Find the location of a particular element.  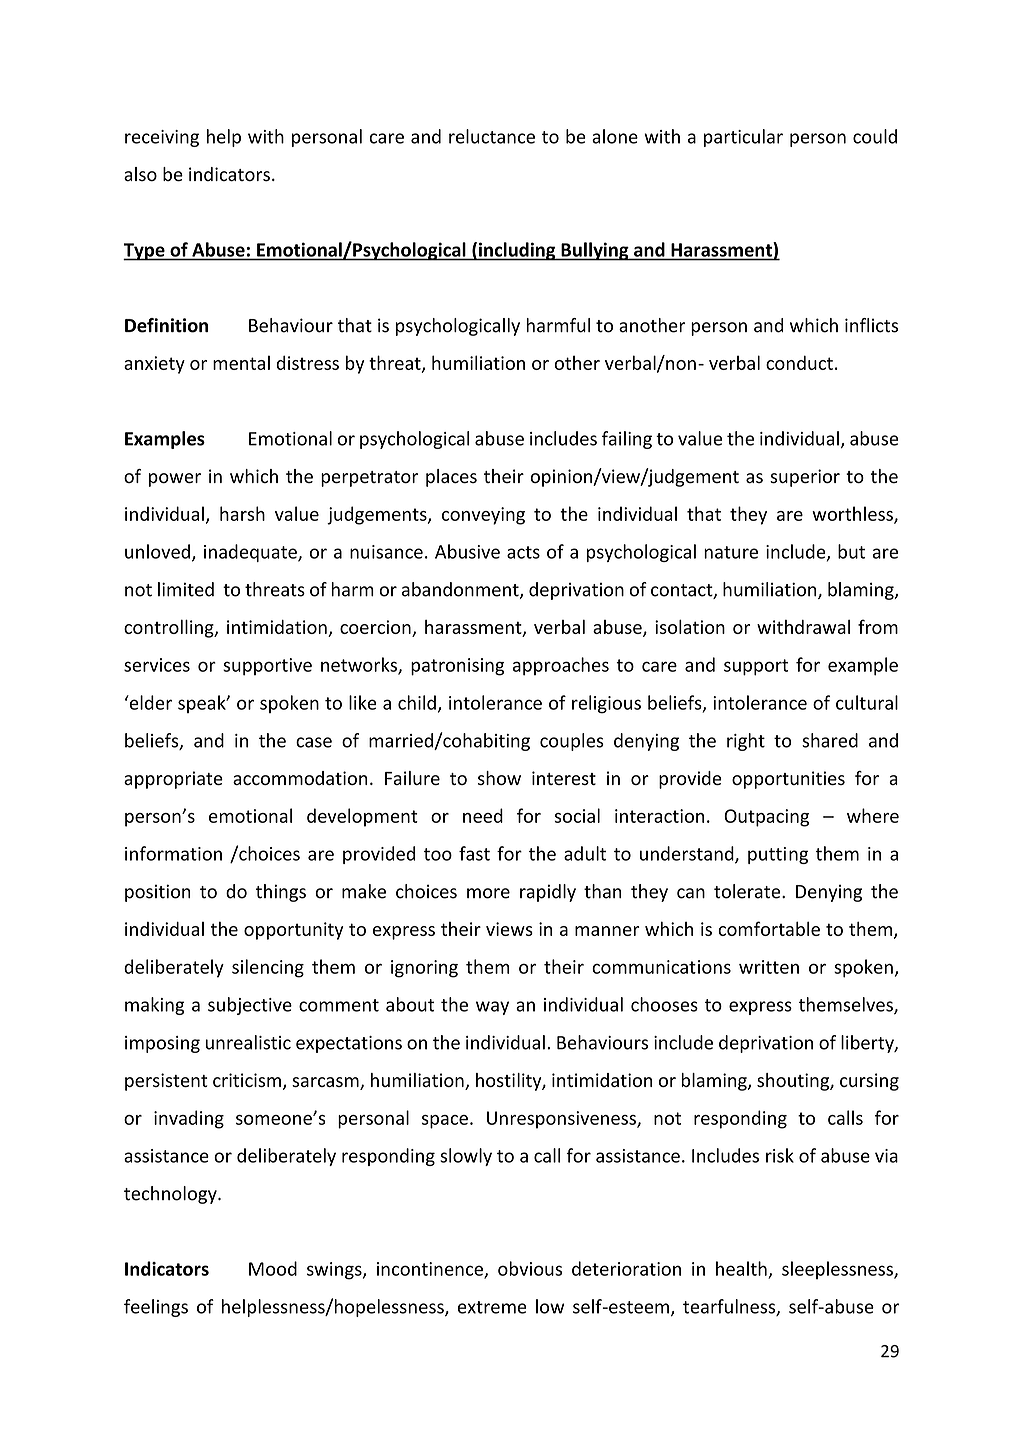

Mood is located at coordinates (273, 1268).
